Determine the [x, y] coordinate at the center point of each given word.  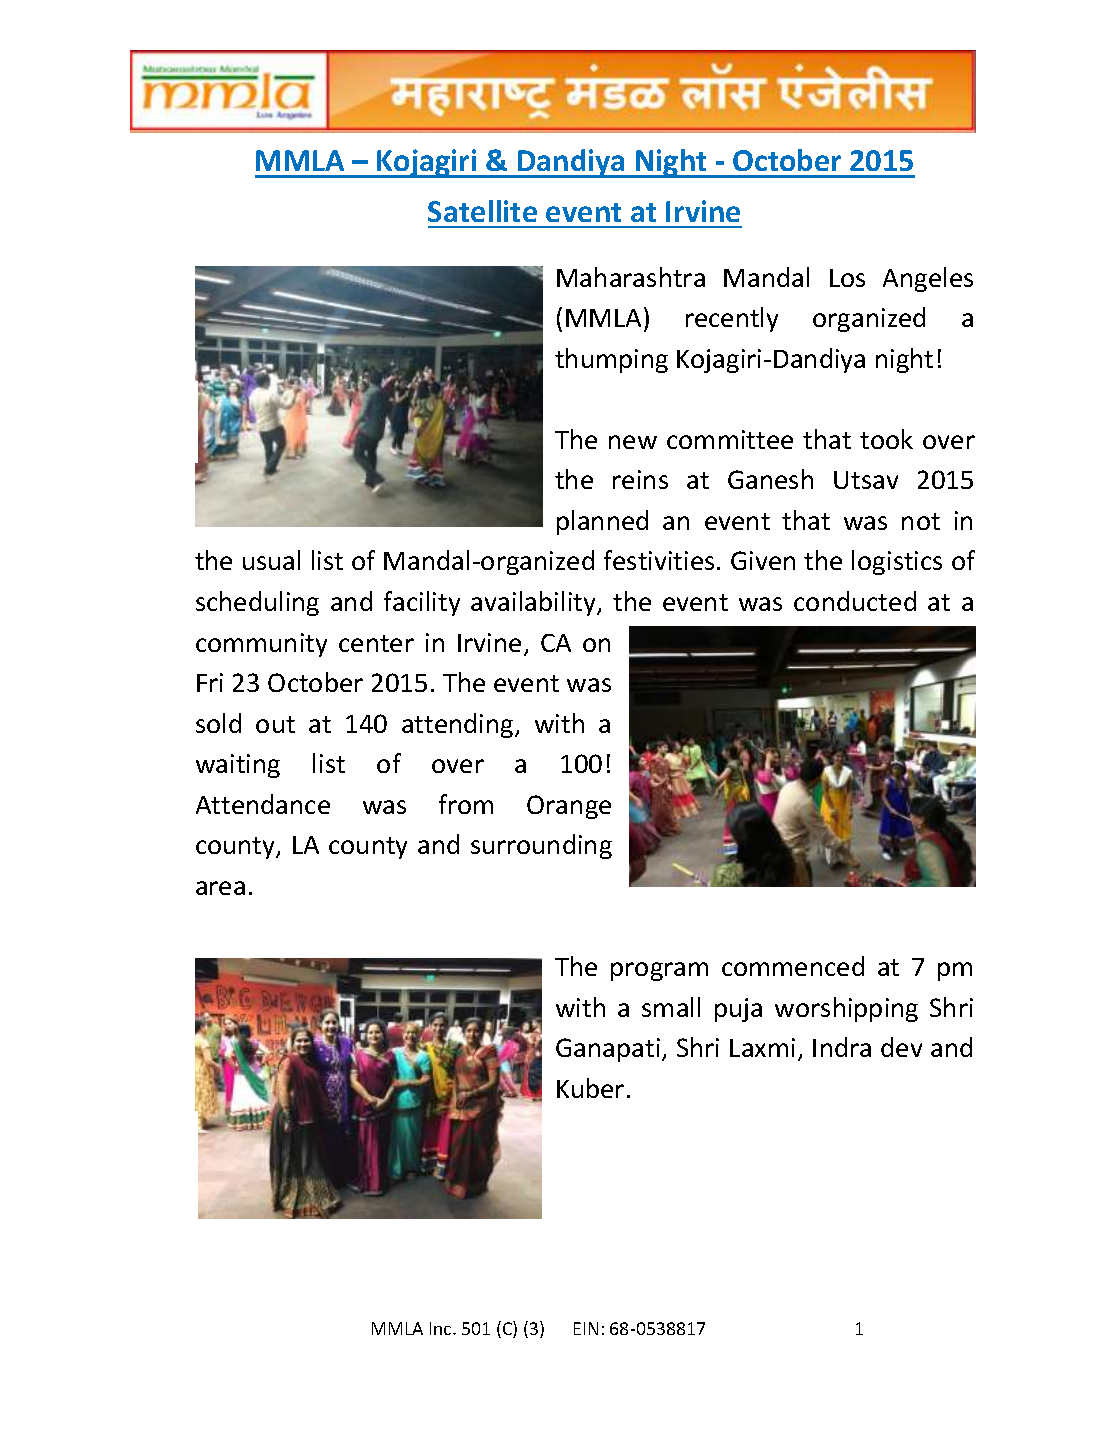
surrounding [541, 846]
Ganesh [770, 479]
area [220, 888]
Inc [442, 1328]
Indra [842, 1047]
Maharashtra [631, 277]
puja [738, 1010]
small [671, 1007]
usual [271, 560]
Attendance [263, 804]
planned [602, 522]
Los [847, 278]
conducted [855, 601]
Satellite [482, 211]
